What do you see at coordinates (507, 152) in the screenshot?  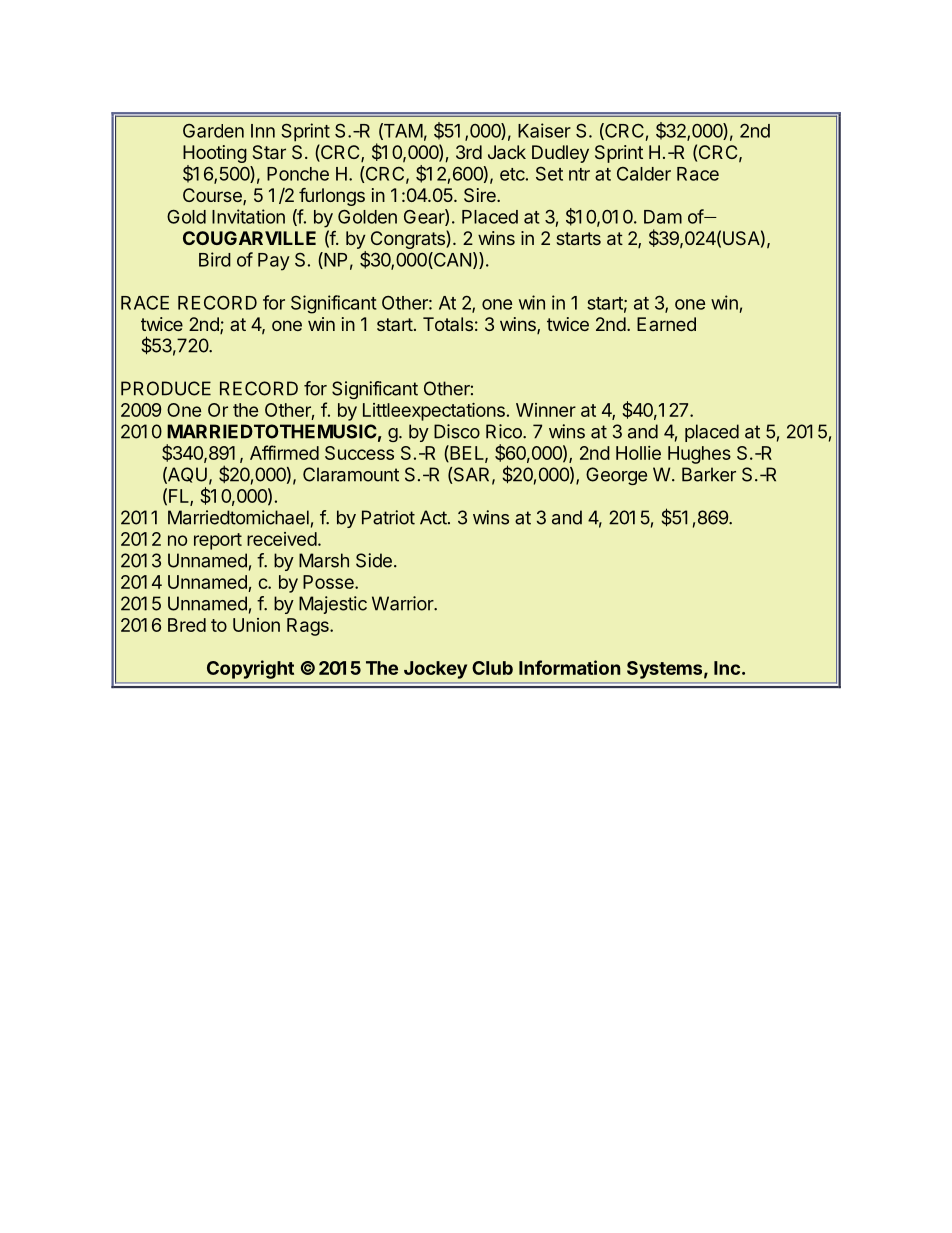 I see `Jack` at bounding box center [507, 152].
